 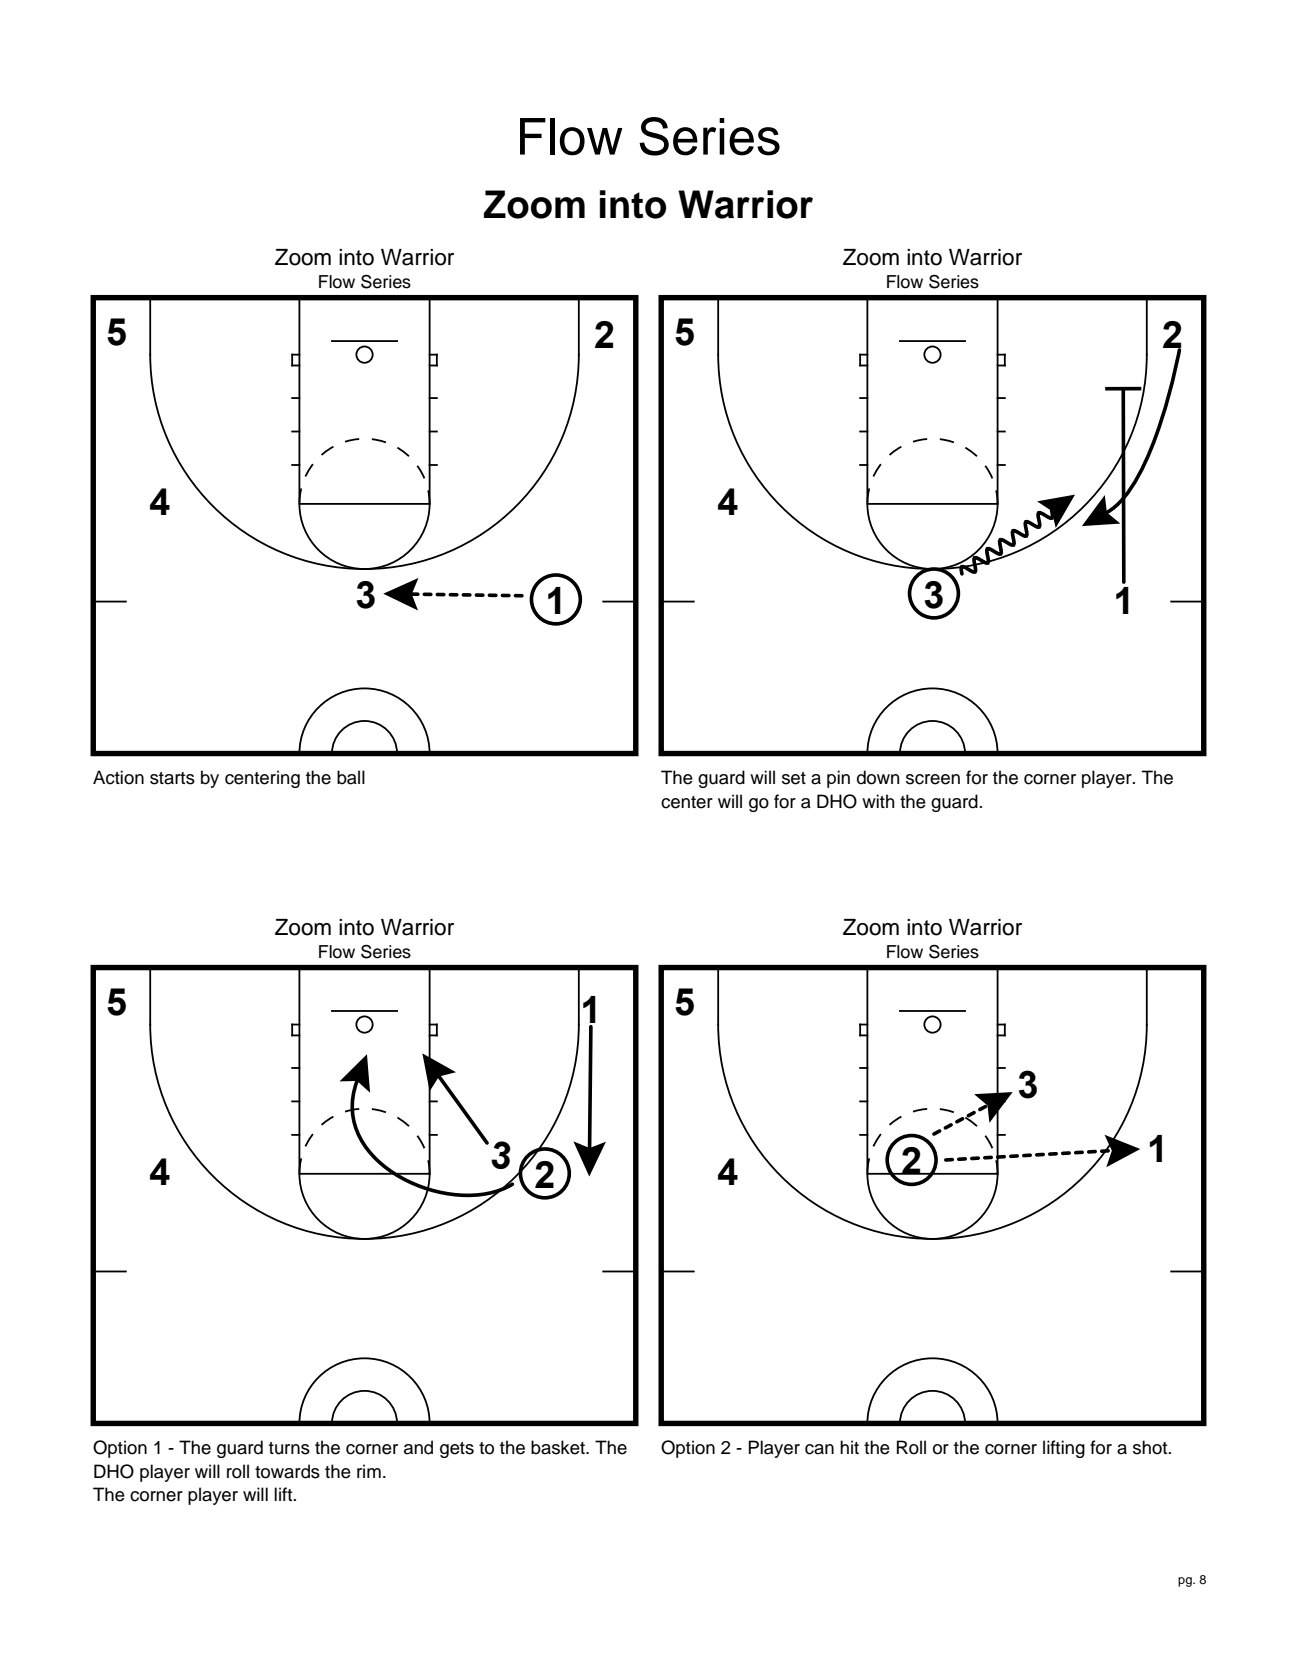 What do you see at coordinates (289, 1448) in the document?
I see `turns` at bounding box center [289, 1448].
